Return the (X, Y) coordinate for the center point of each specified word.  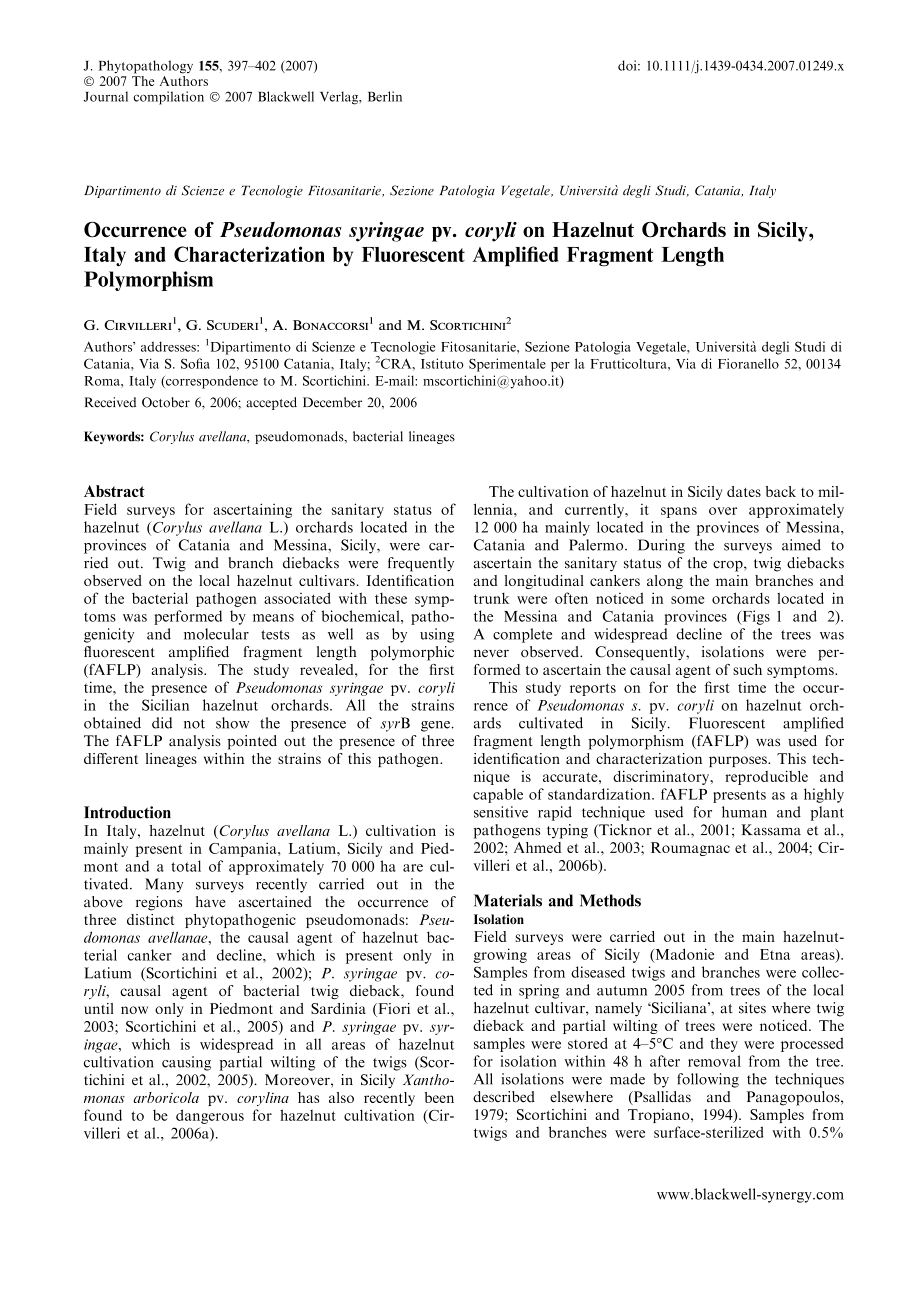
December (332, 402)
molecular (216, 634)
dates (744, 491)
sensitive (501, 812)
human (744, 812)
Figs (755, 617)
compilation (168, 98)
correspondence (211, 382)
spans (679, 512)
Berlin (385, 96)
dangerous (210, 1116)
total (186, 866)
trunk (491, 598)
